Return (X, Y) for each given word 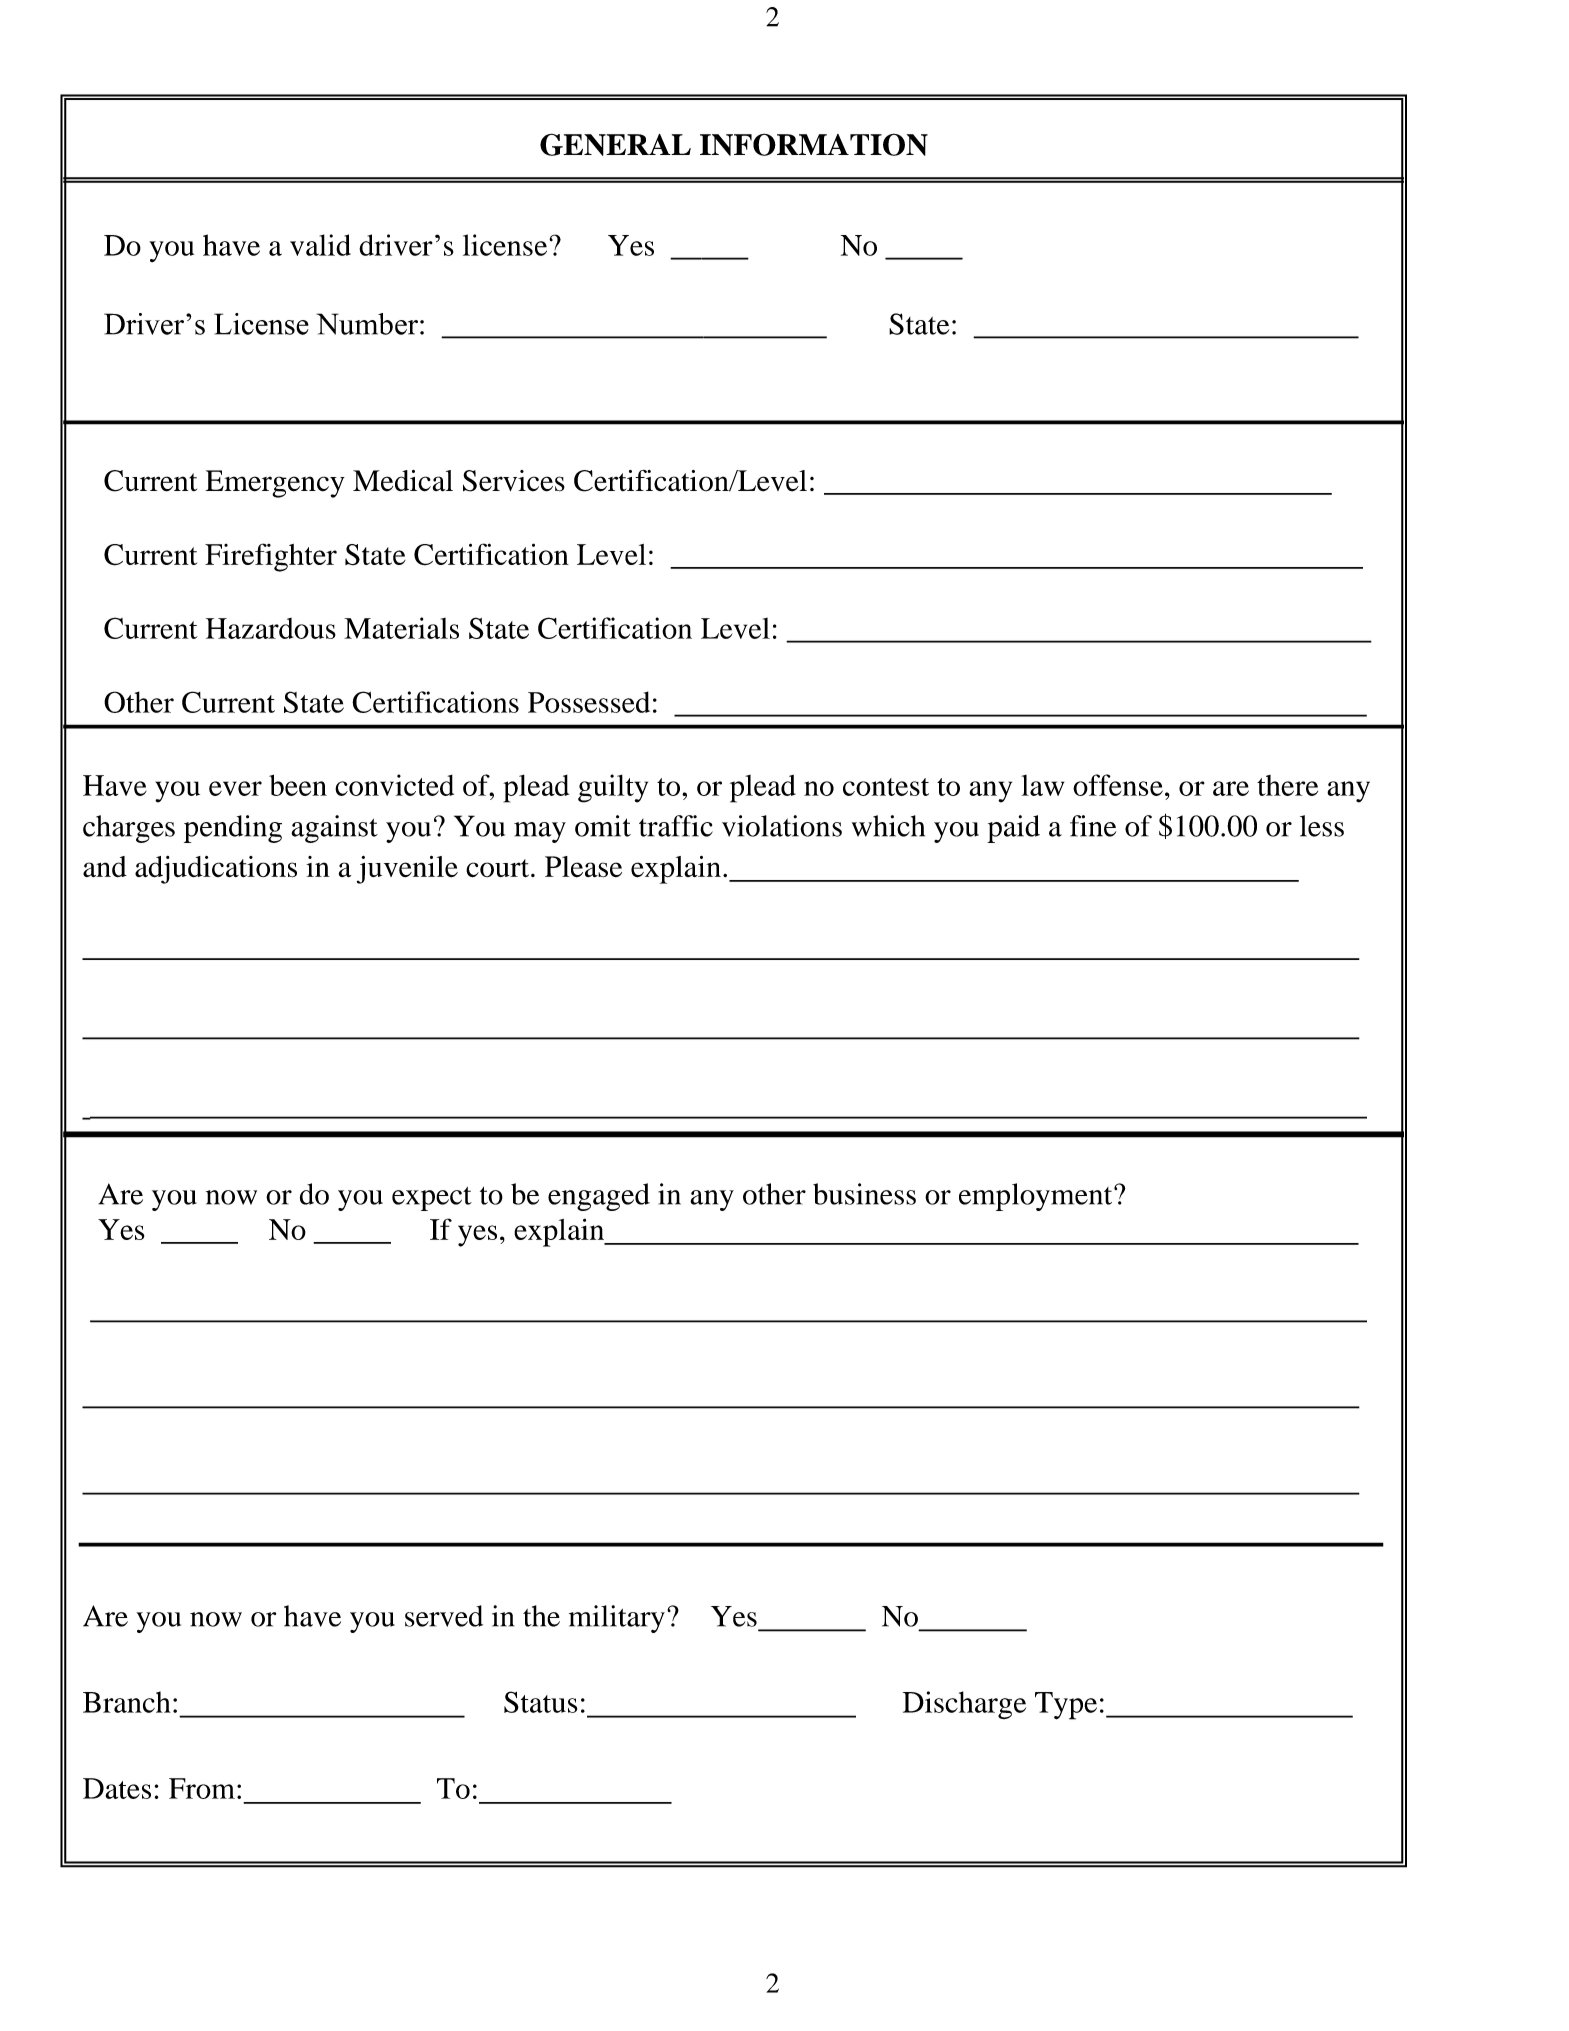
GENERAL (615, 144)
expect (432, 1199)
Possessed (589, 702)
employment (1037, 1197)
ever (235, 788)
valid (320, 245)
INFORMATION (814, 144)
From (202, 1788)
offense (1118, 785)
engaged (599, 1197)
